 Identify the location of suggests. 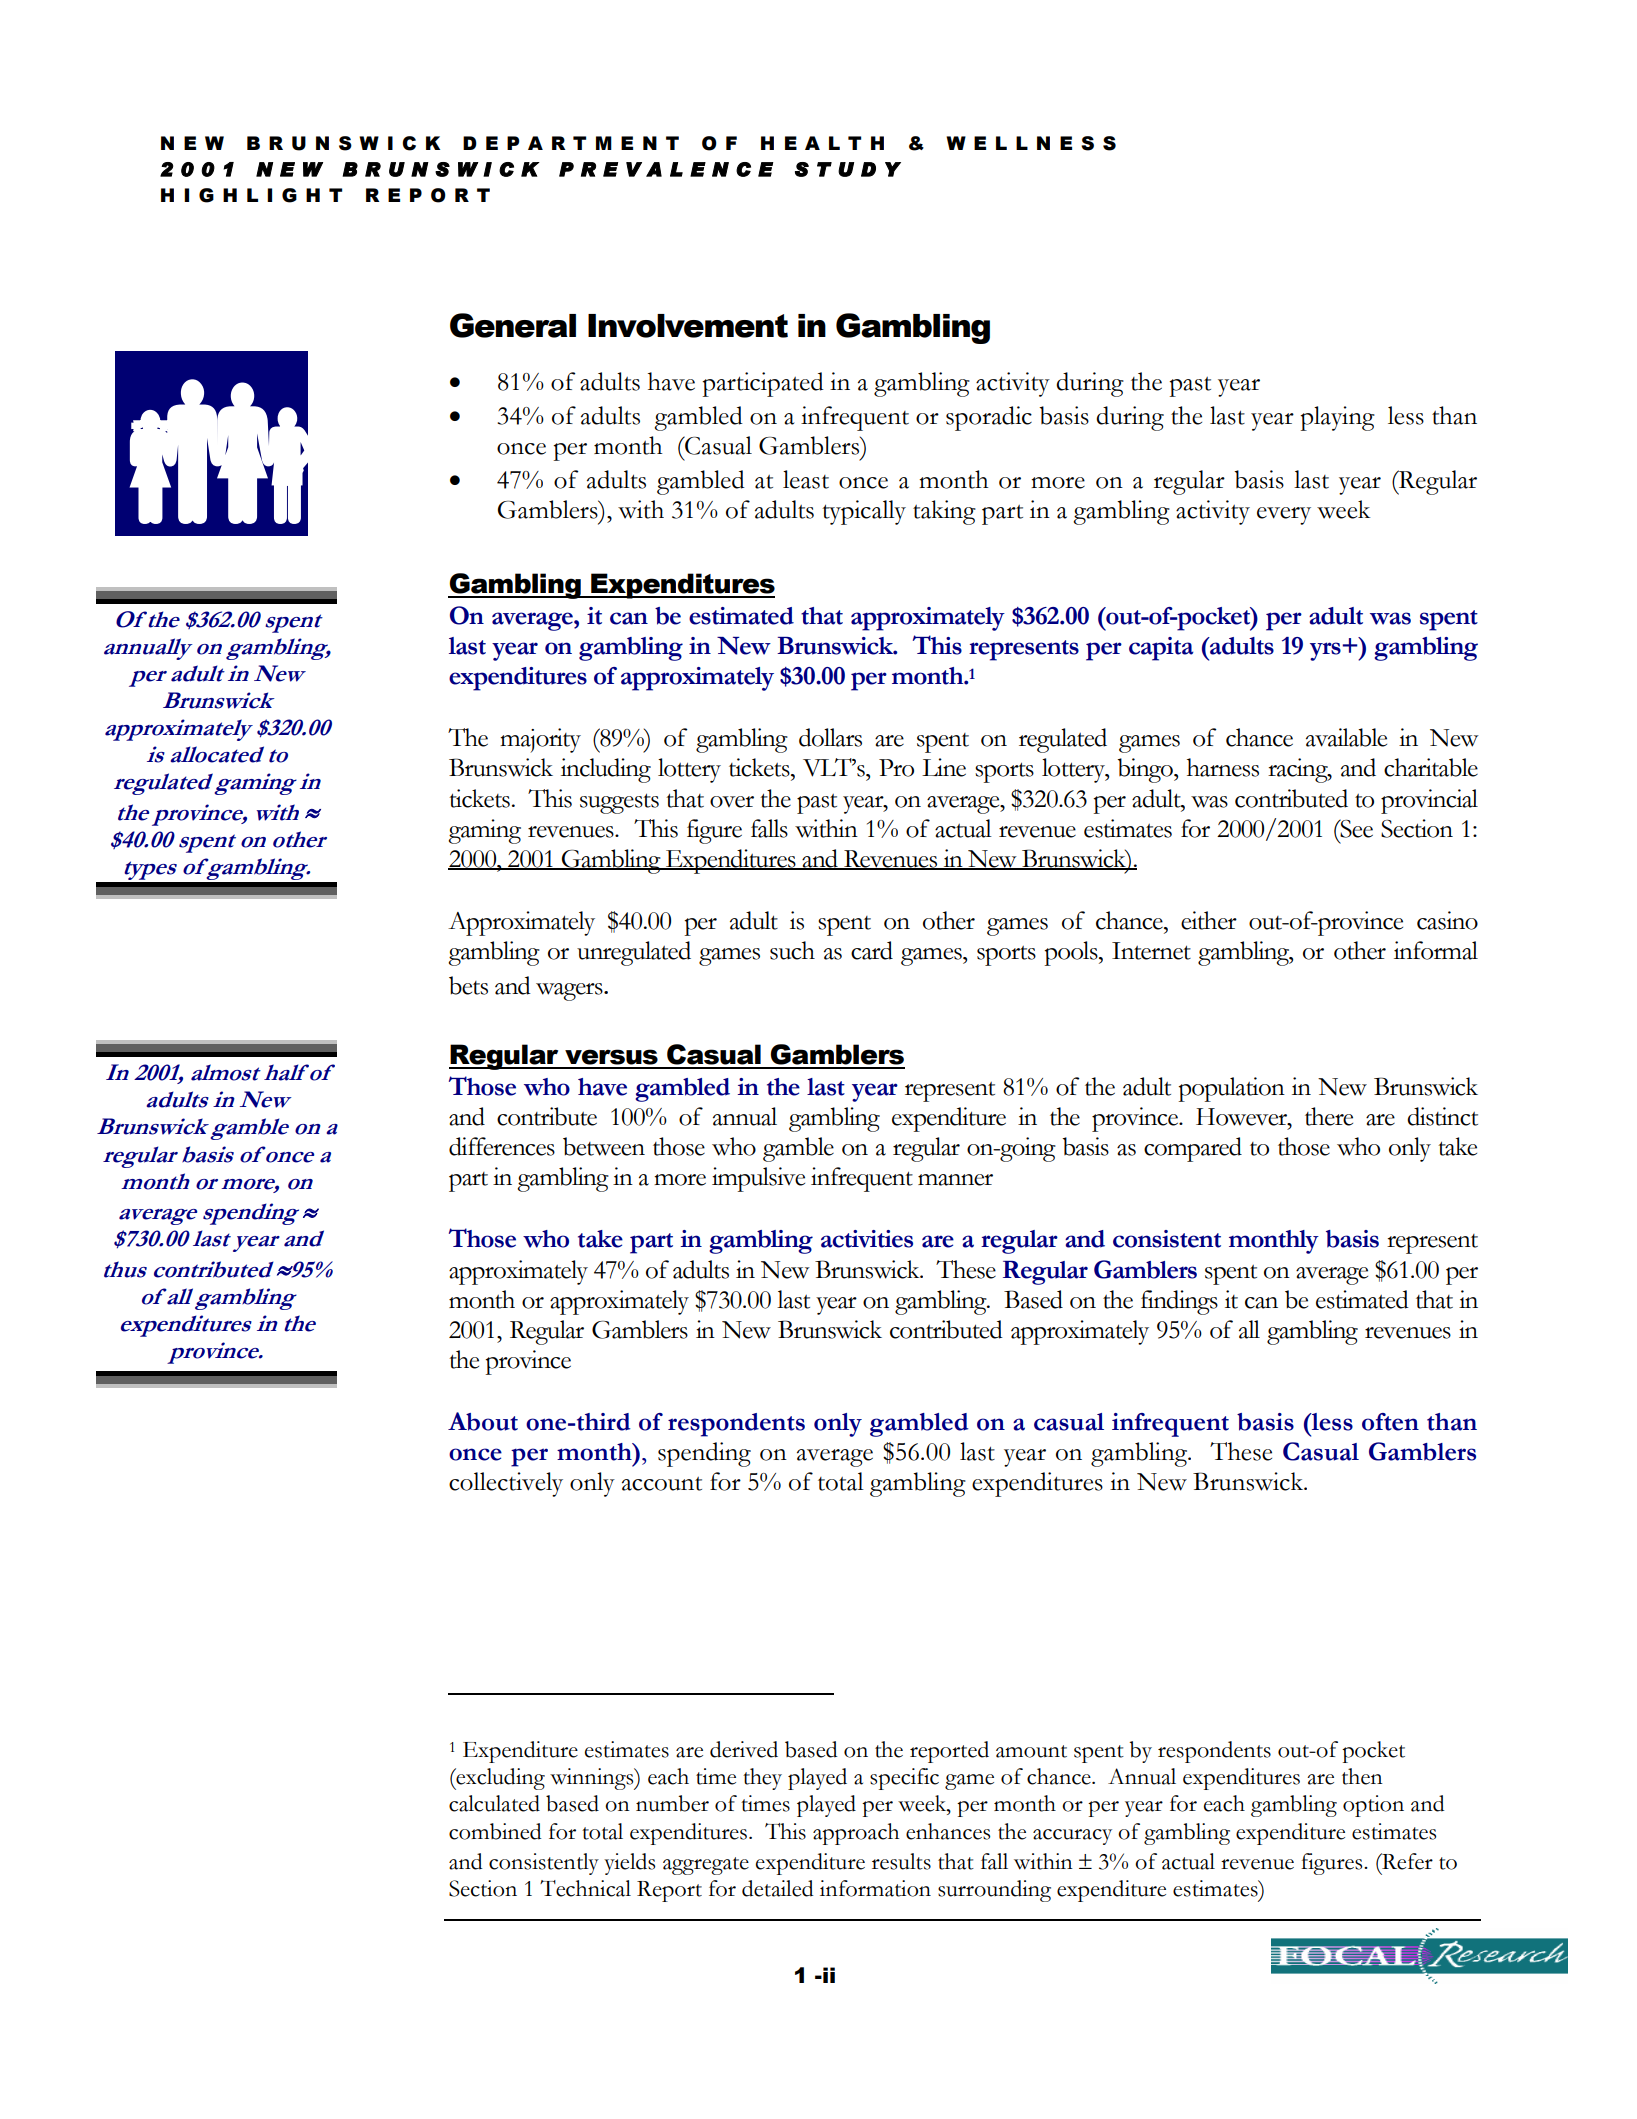
(619, 803).
